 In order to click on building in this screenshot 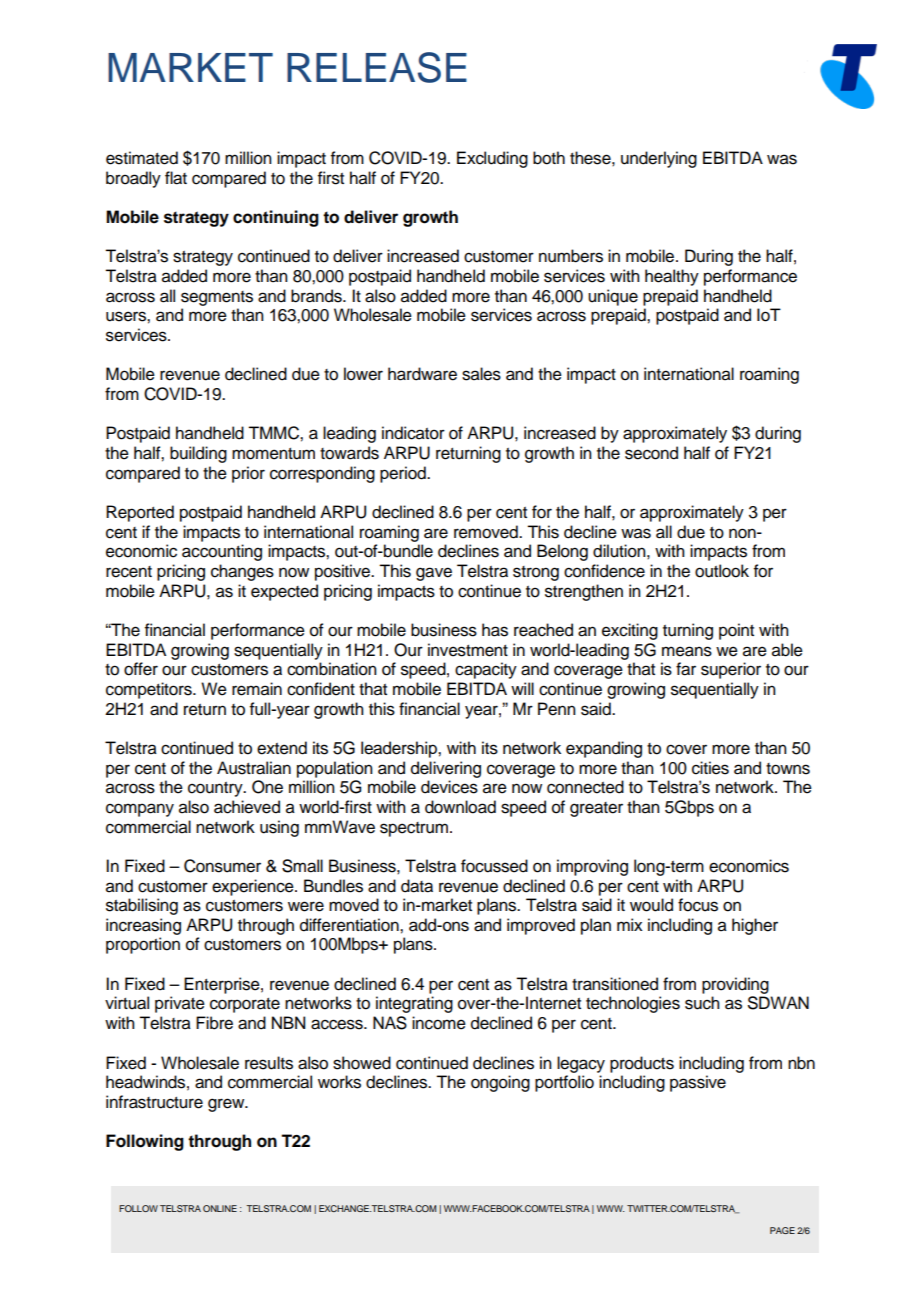, I will do `click(198, 454)`.
